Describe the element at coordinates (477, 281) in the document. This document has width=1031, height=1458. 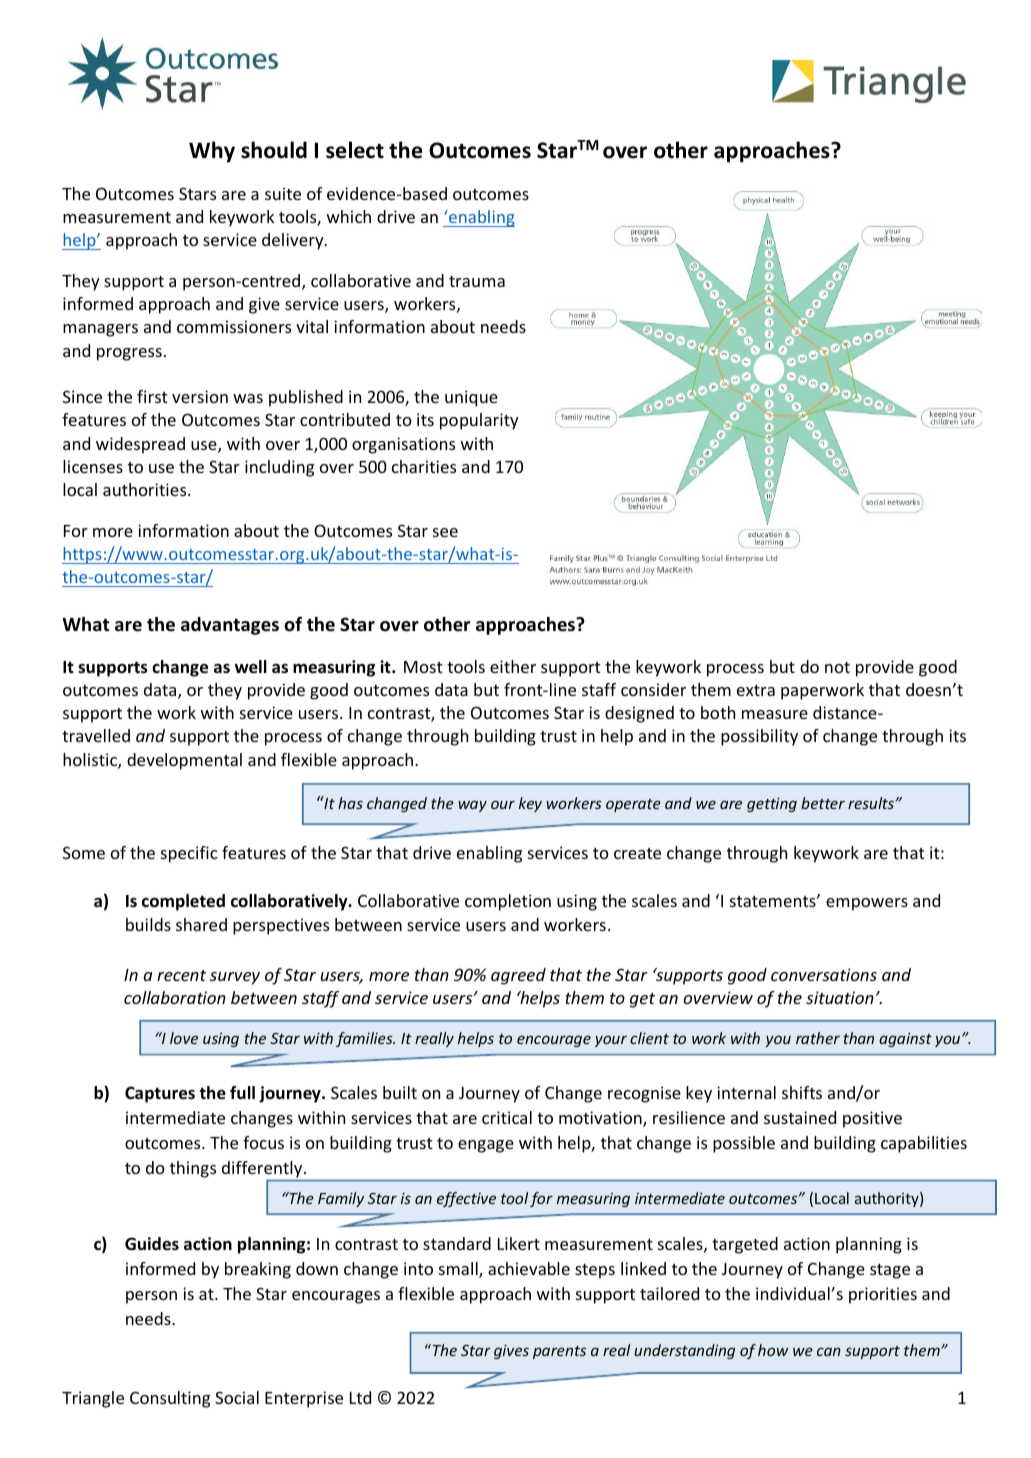
I see `trauma` at that location.
